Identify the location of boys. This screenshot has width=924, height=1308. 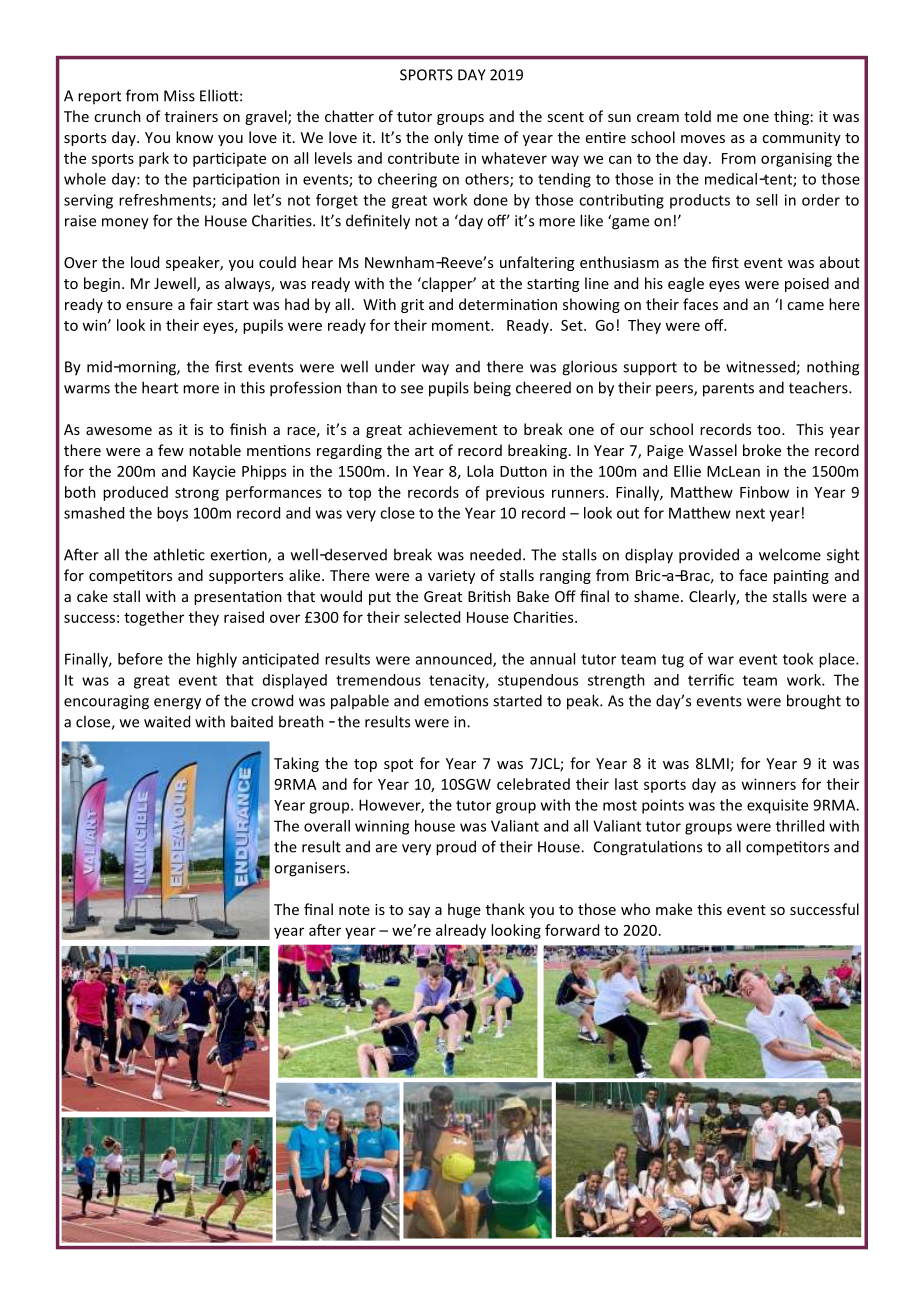
(172, 514).
